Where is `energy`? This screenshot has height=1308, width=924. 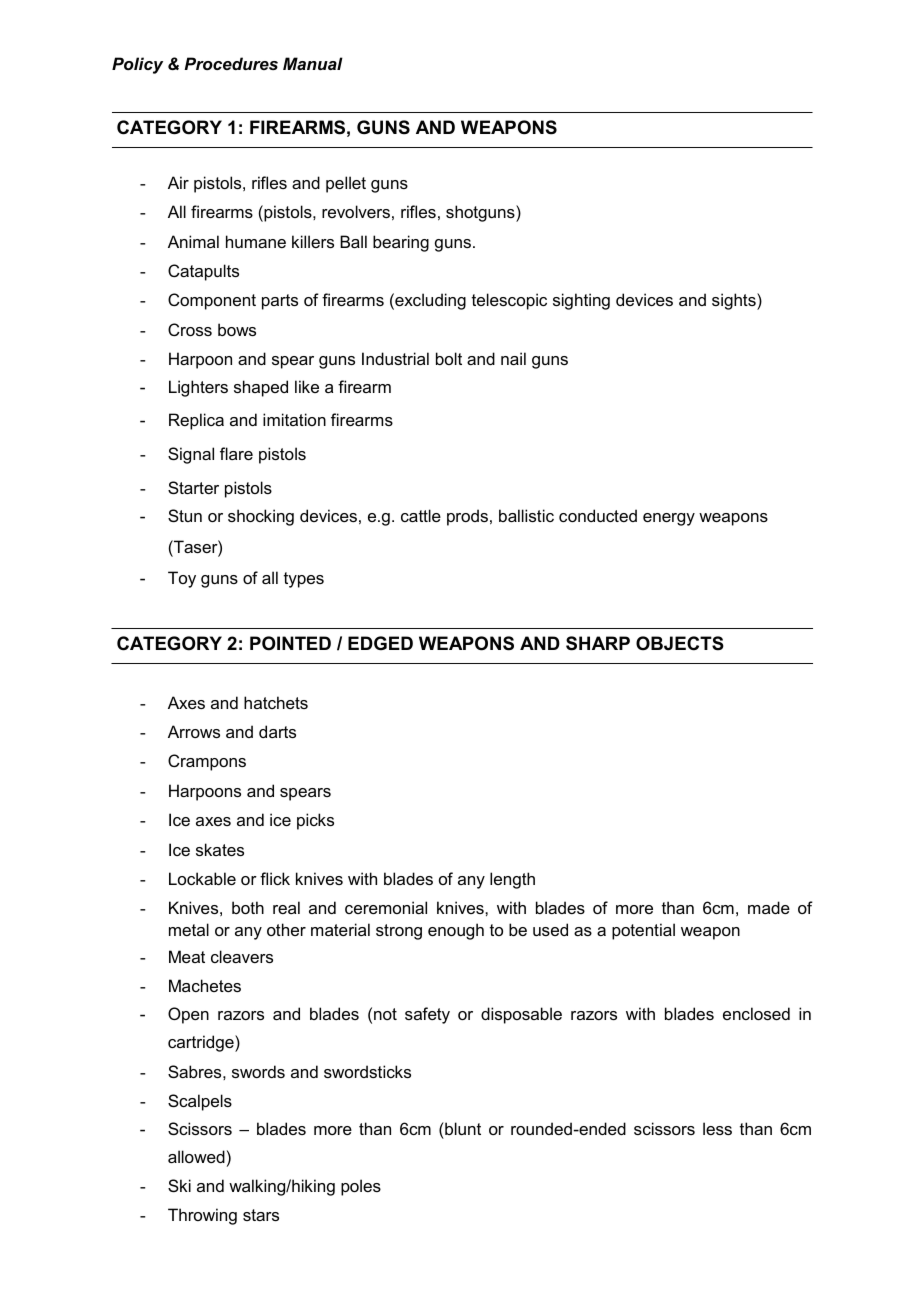 energy is located at coordinates (669, 519).
